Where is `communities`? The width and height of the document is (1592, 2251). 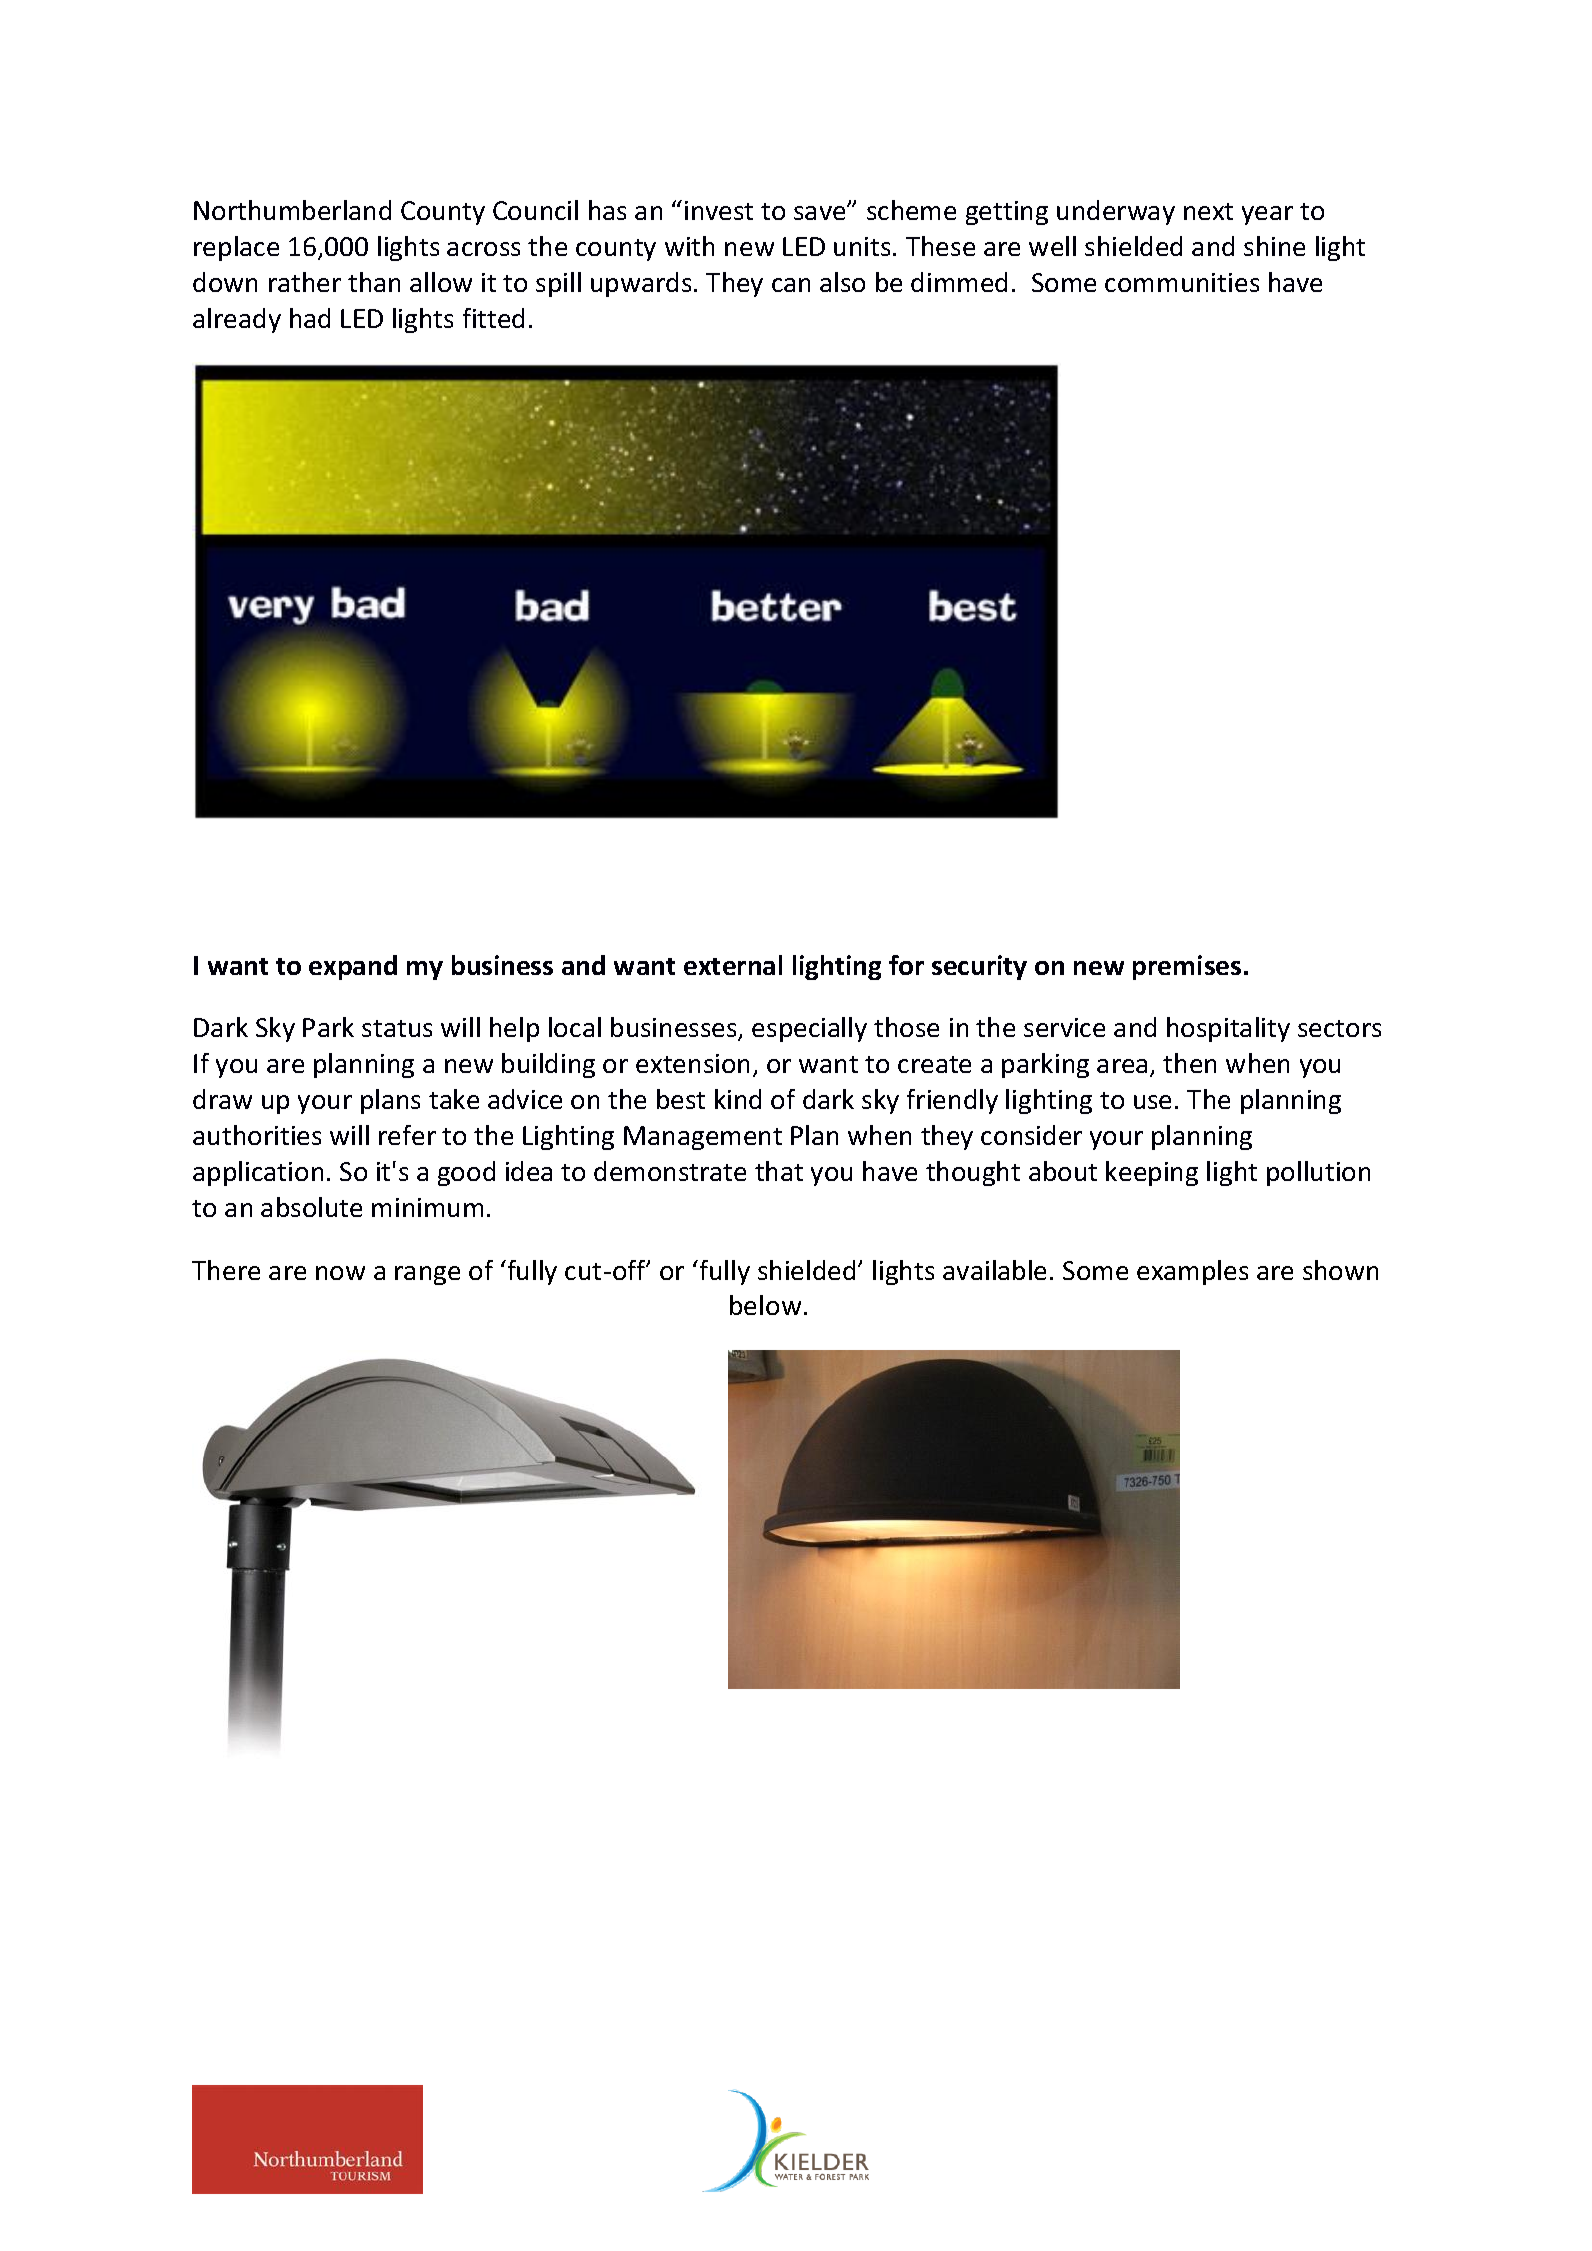 communities is located at coordinates (1182, 282).
